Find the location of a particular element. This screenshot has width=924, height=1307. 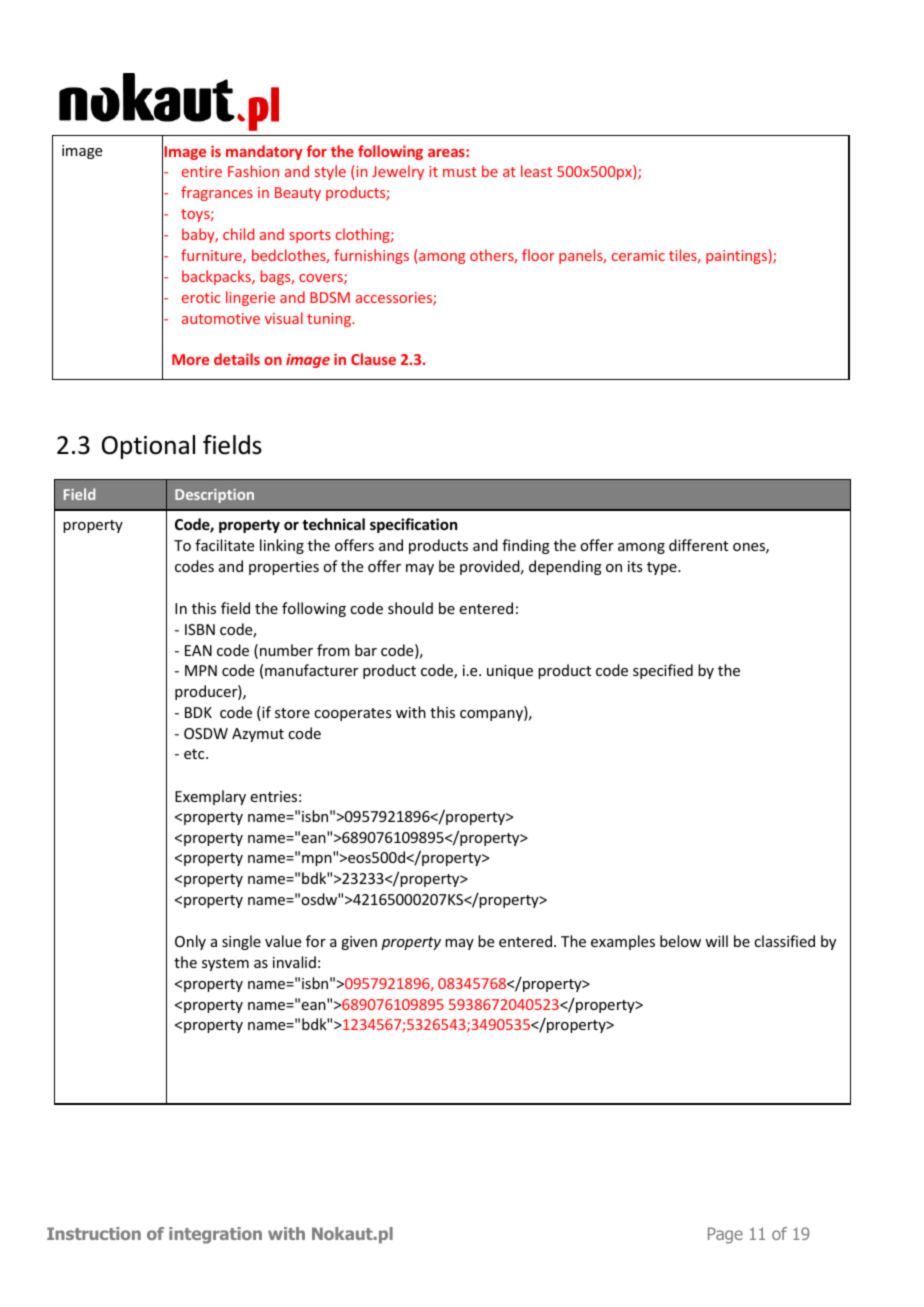

specification is located at coordinates (413, 525).
